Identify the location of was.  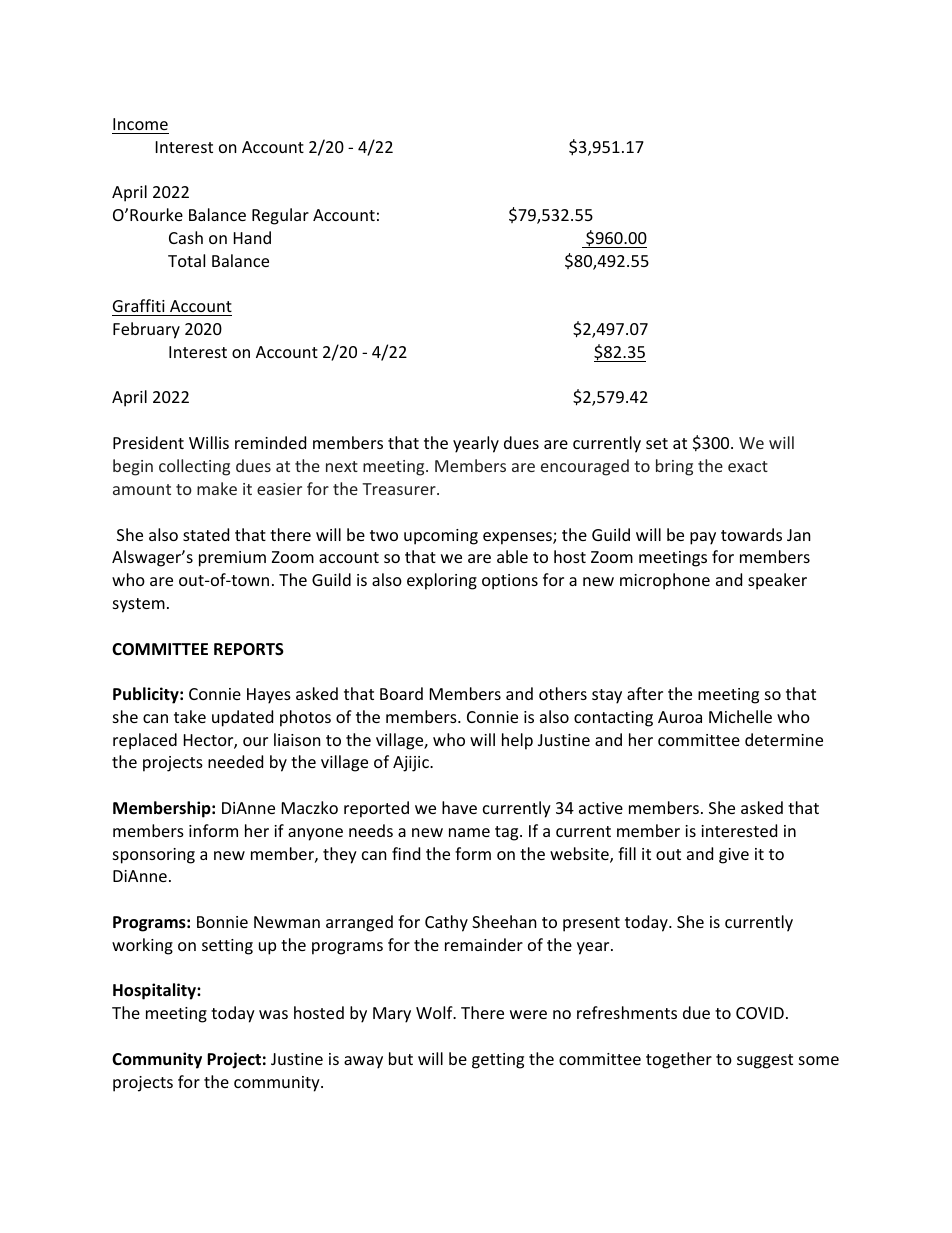
(273, 1014).
